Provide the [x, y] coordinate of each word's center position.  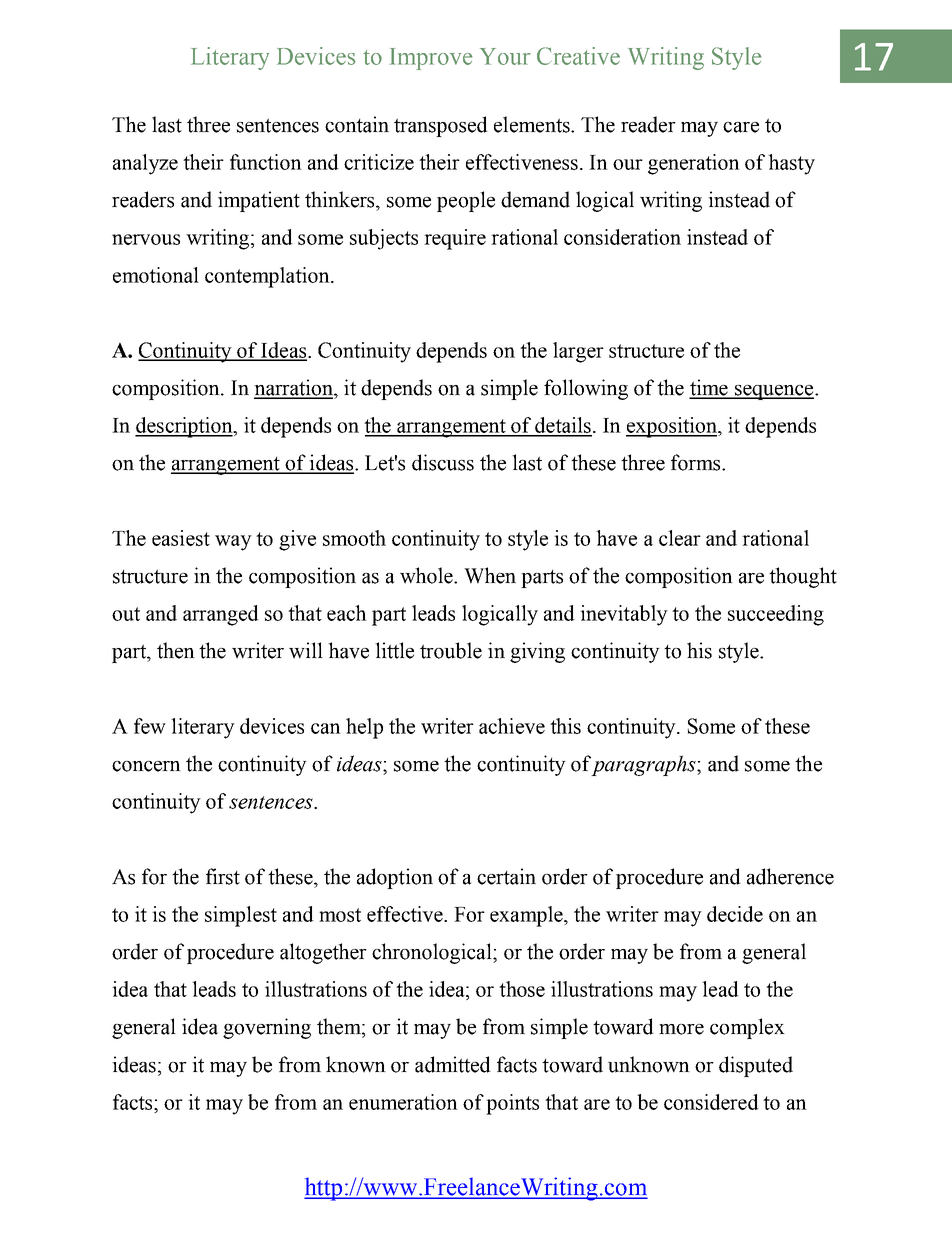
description [185, 427]
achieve [512, 726]
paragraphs [644, 765]
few [150, 726]
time [709, 388]
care [741, 127]
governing [267, 1028]
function [266, 162]
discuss [443, 462]
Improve [430, 59]
